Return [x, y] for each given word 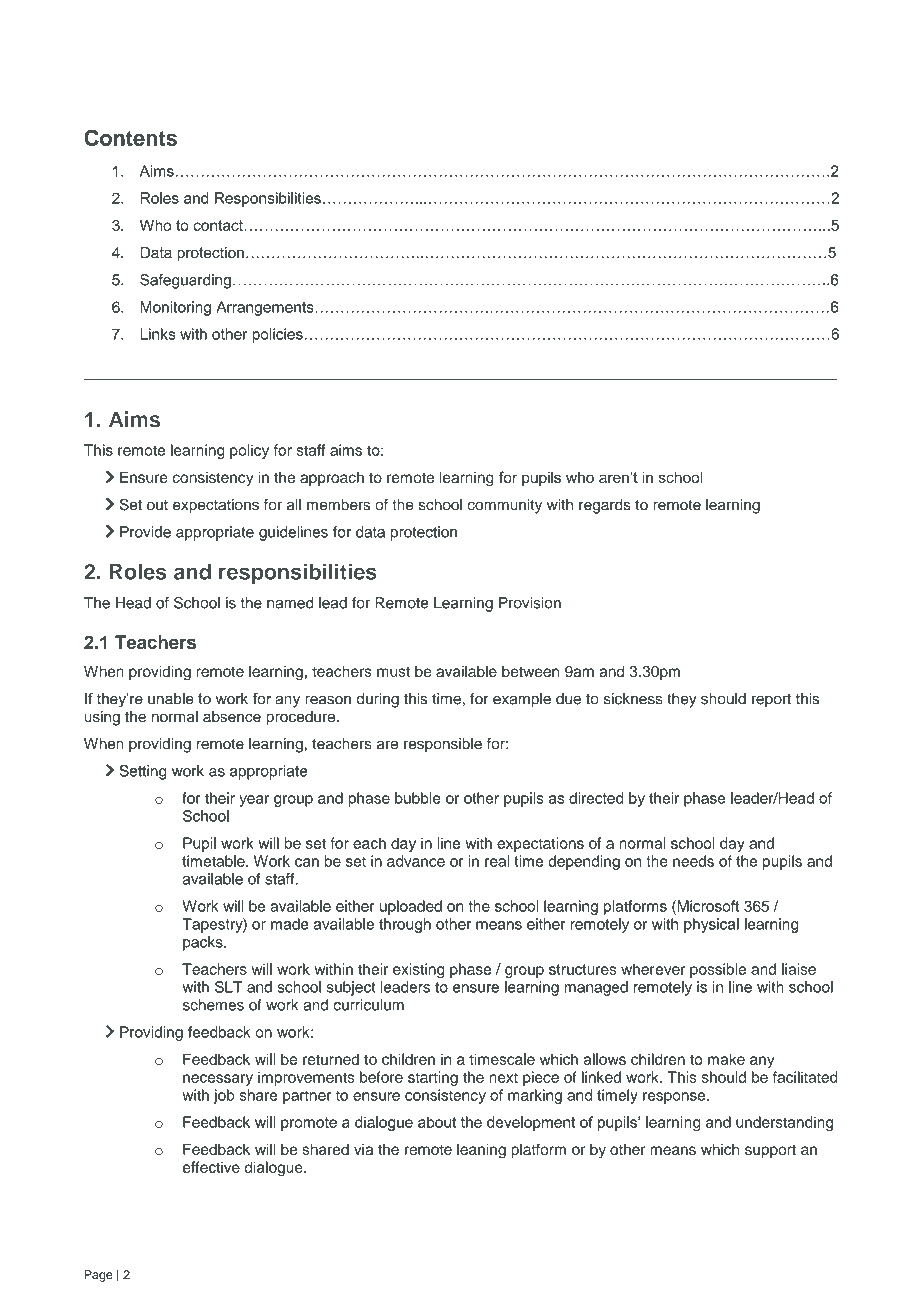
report [771, 701]
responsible [443, 745]
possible [718, 970]
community [504, 506]
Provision [530, 603]
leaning [481, 1151]
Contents [130, 137]
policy [249, 451]
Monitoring [175, 308]
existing [418, 970]
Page [98, 1276]
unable [171, 699]
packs [204, 943]
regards [605, 506]
